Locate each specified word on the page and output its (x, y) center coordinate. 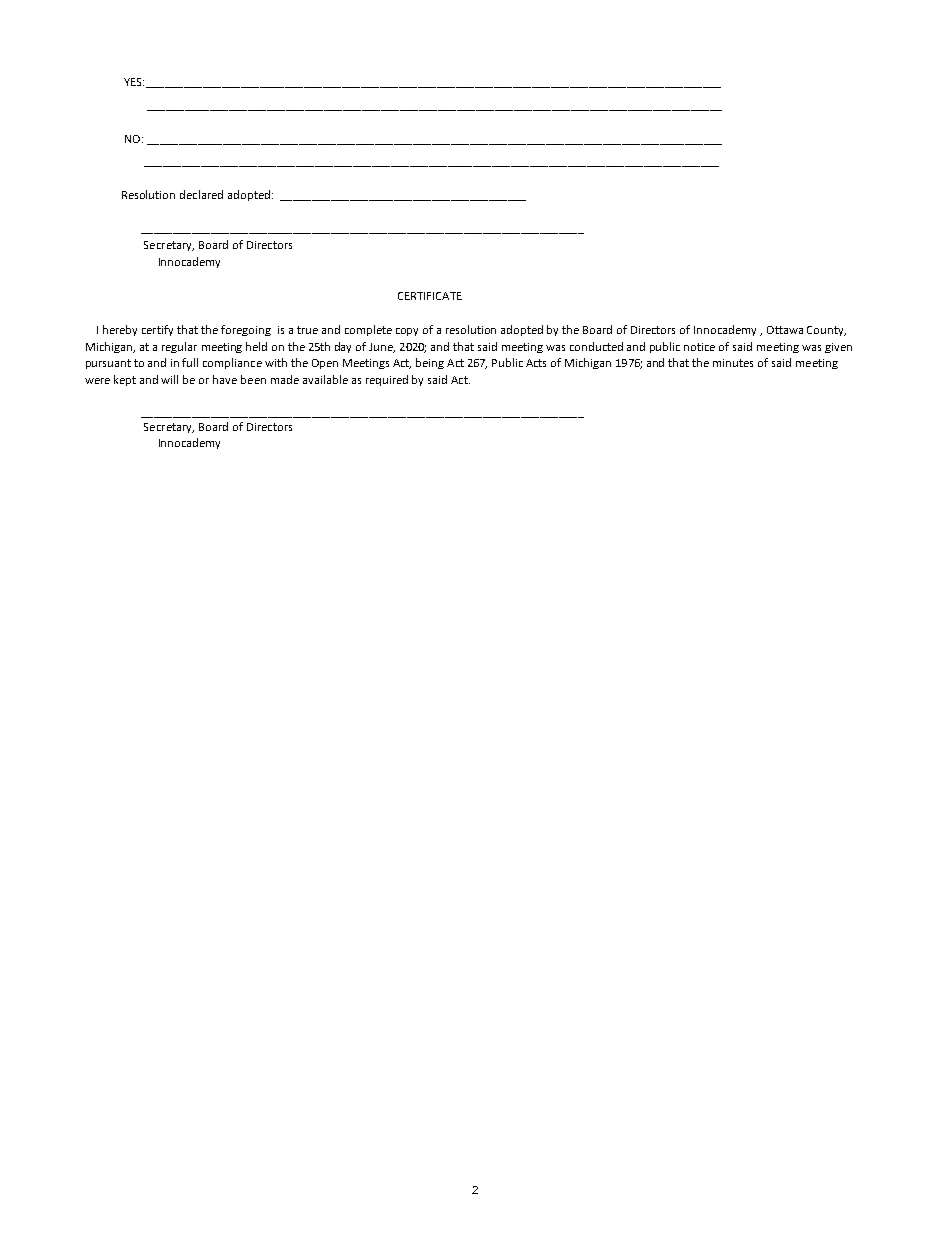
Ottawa (785, 330)
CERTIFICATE (430, 296)
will (169, 379)
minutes (733, 363)
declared (201, 194)
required (387, 380)
